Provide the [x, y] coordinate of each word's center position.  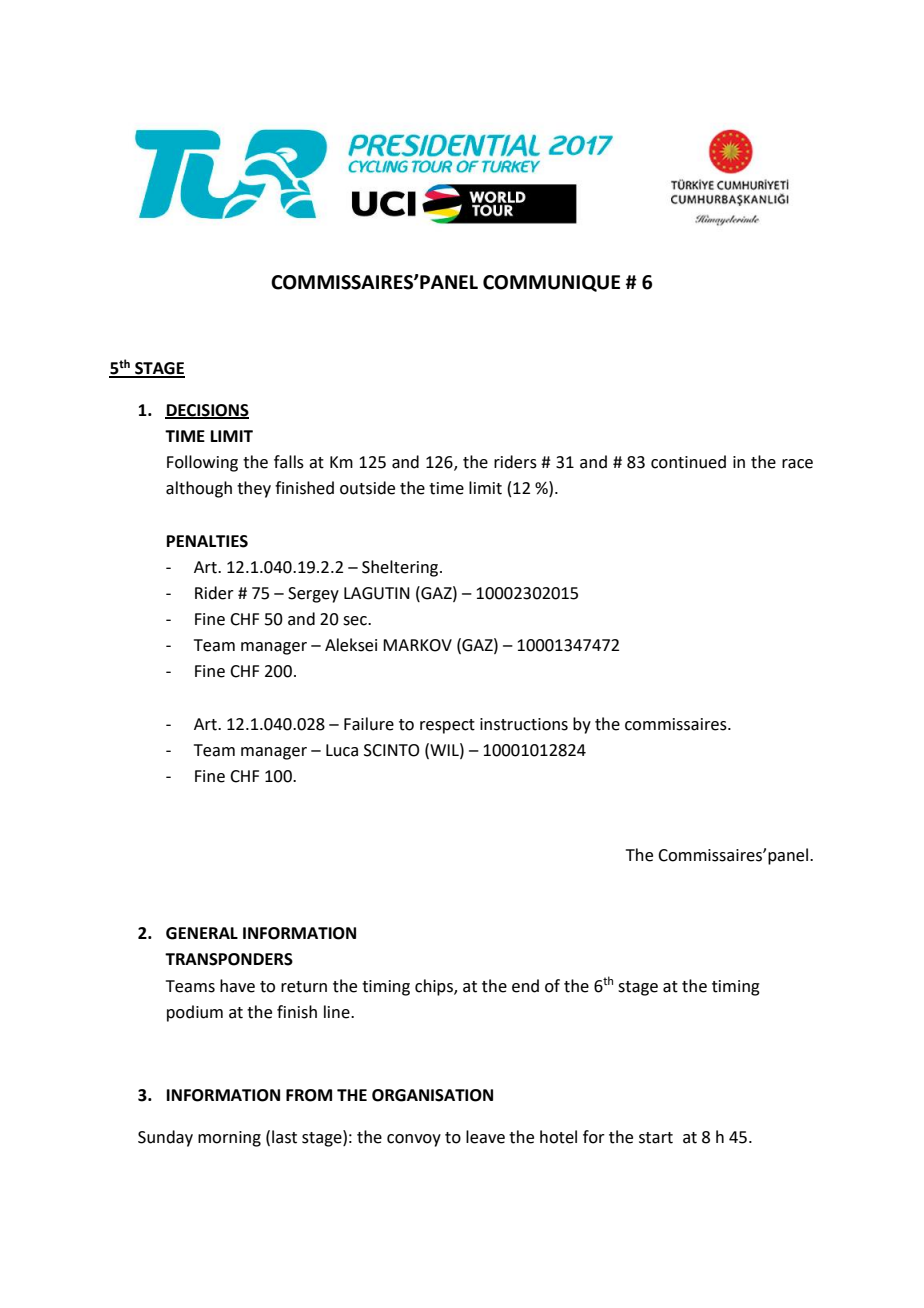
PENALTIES [207, 541]
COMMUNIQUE [551, 283]
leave [485, 1137]
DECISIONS [207, 411]
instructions [524, 724]
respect [447, 726]
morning [229, 1139]
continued [688, 462]
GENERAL [202, 933]
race [797, 464]
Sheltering [401, 568]
